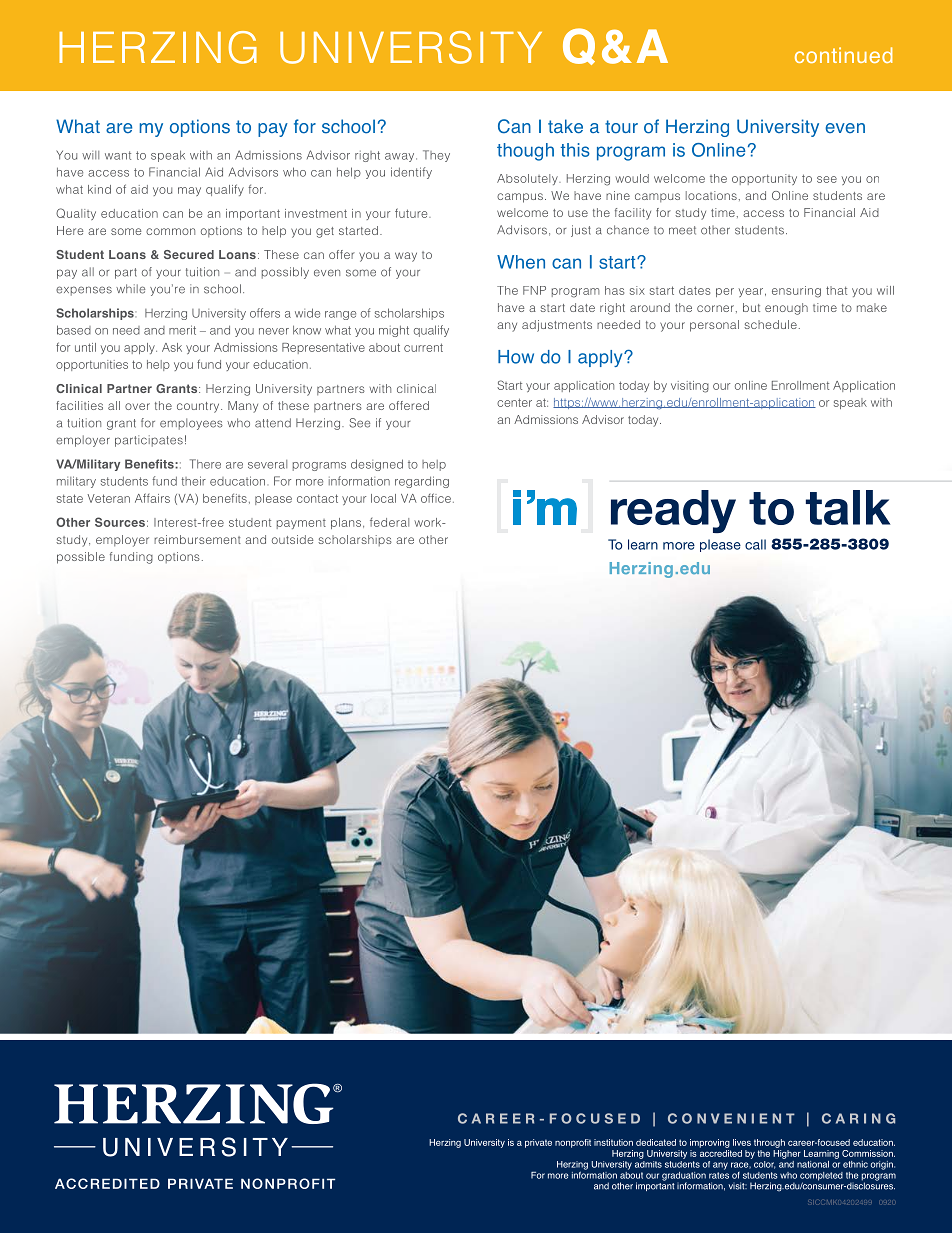 Image resolution: width=952 pixels, height=1233 pixels. I want to click on employees, so click(191, 424).
